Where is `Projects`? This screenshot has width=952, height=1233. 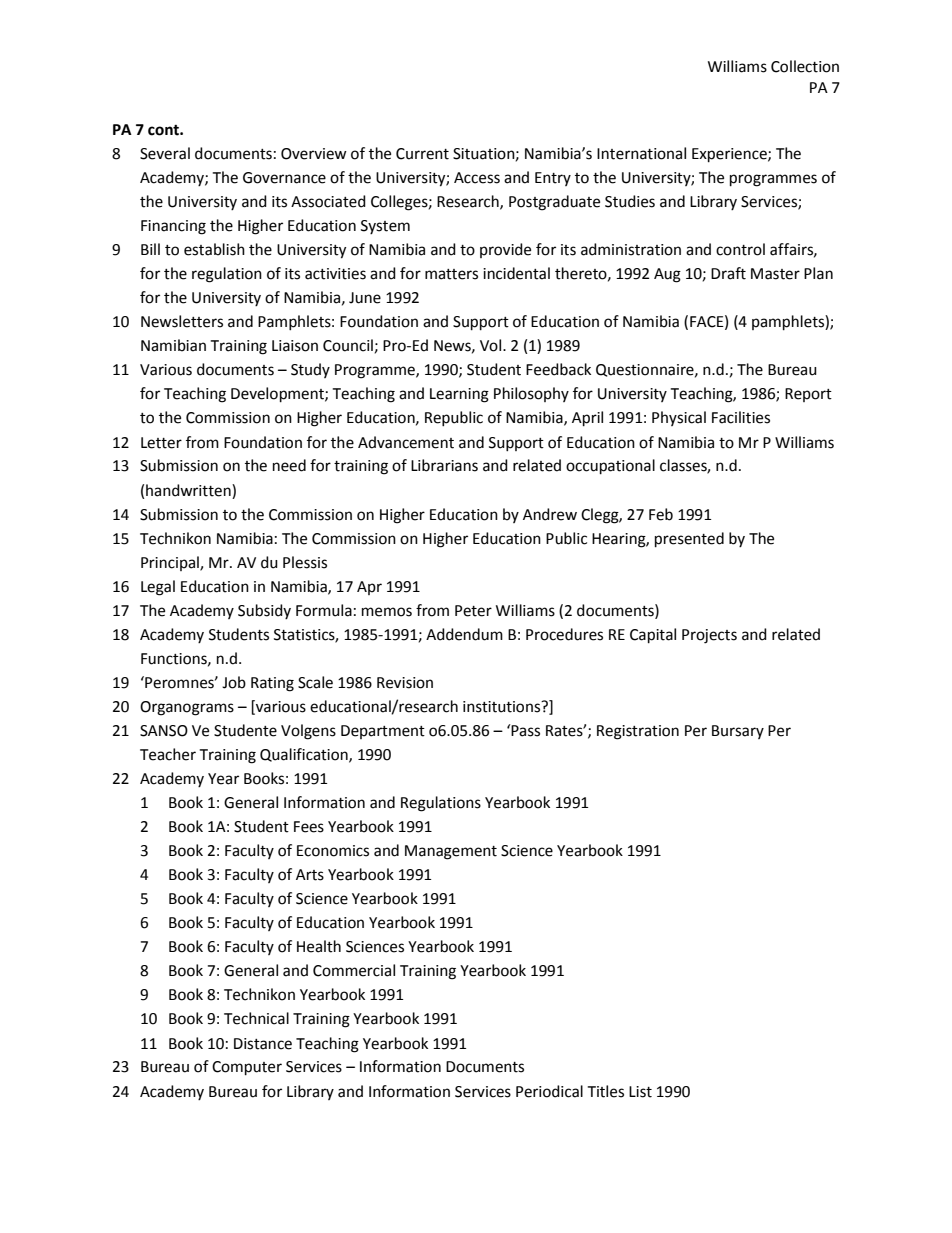
Projects is located at coordinates (709, 636).
